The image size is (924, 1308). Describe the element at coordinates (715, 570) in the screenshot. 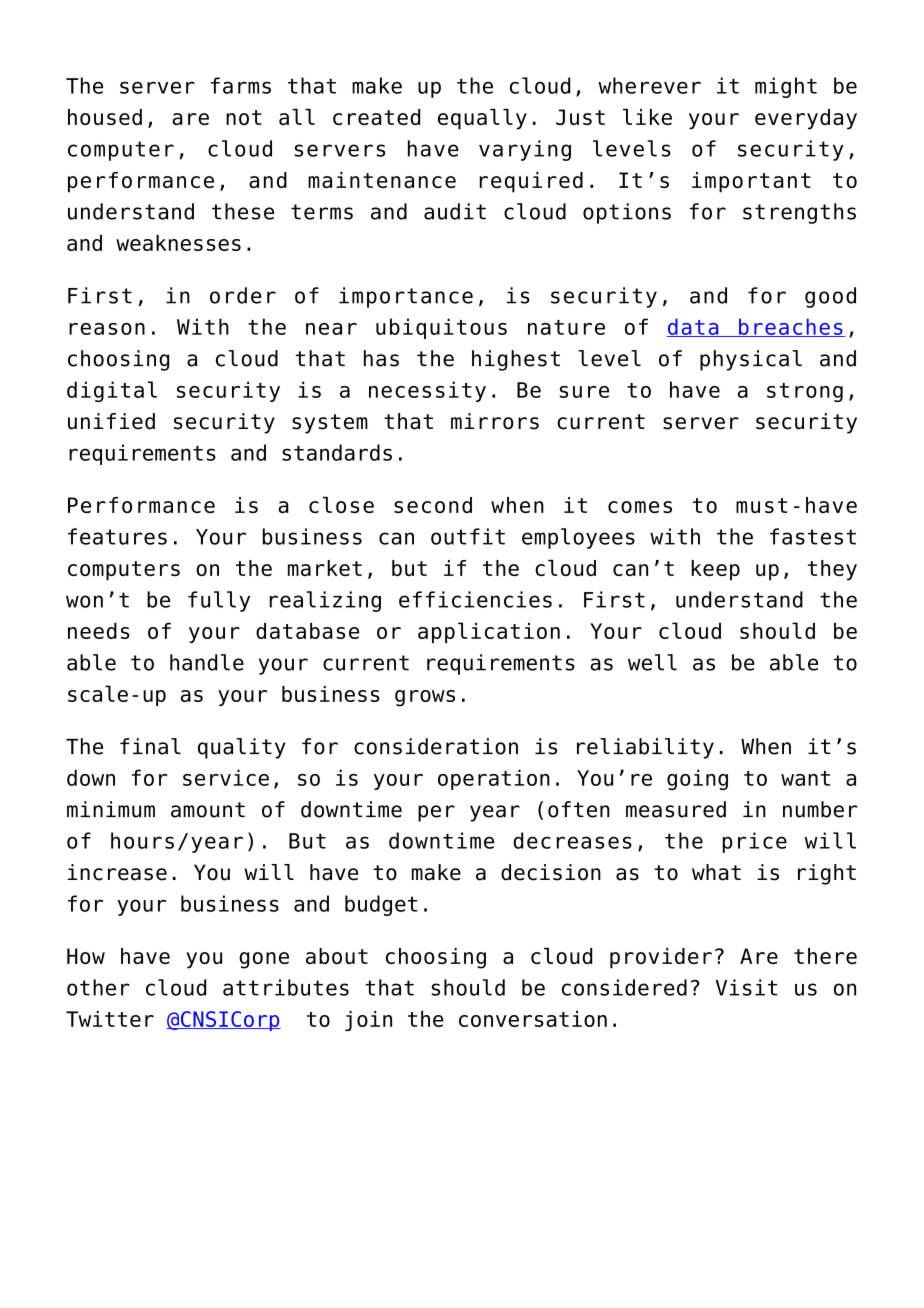

I see `keep` at that location.
